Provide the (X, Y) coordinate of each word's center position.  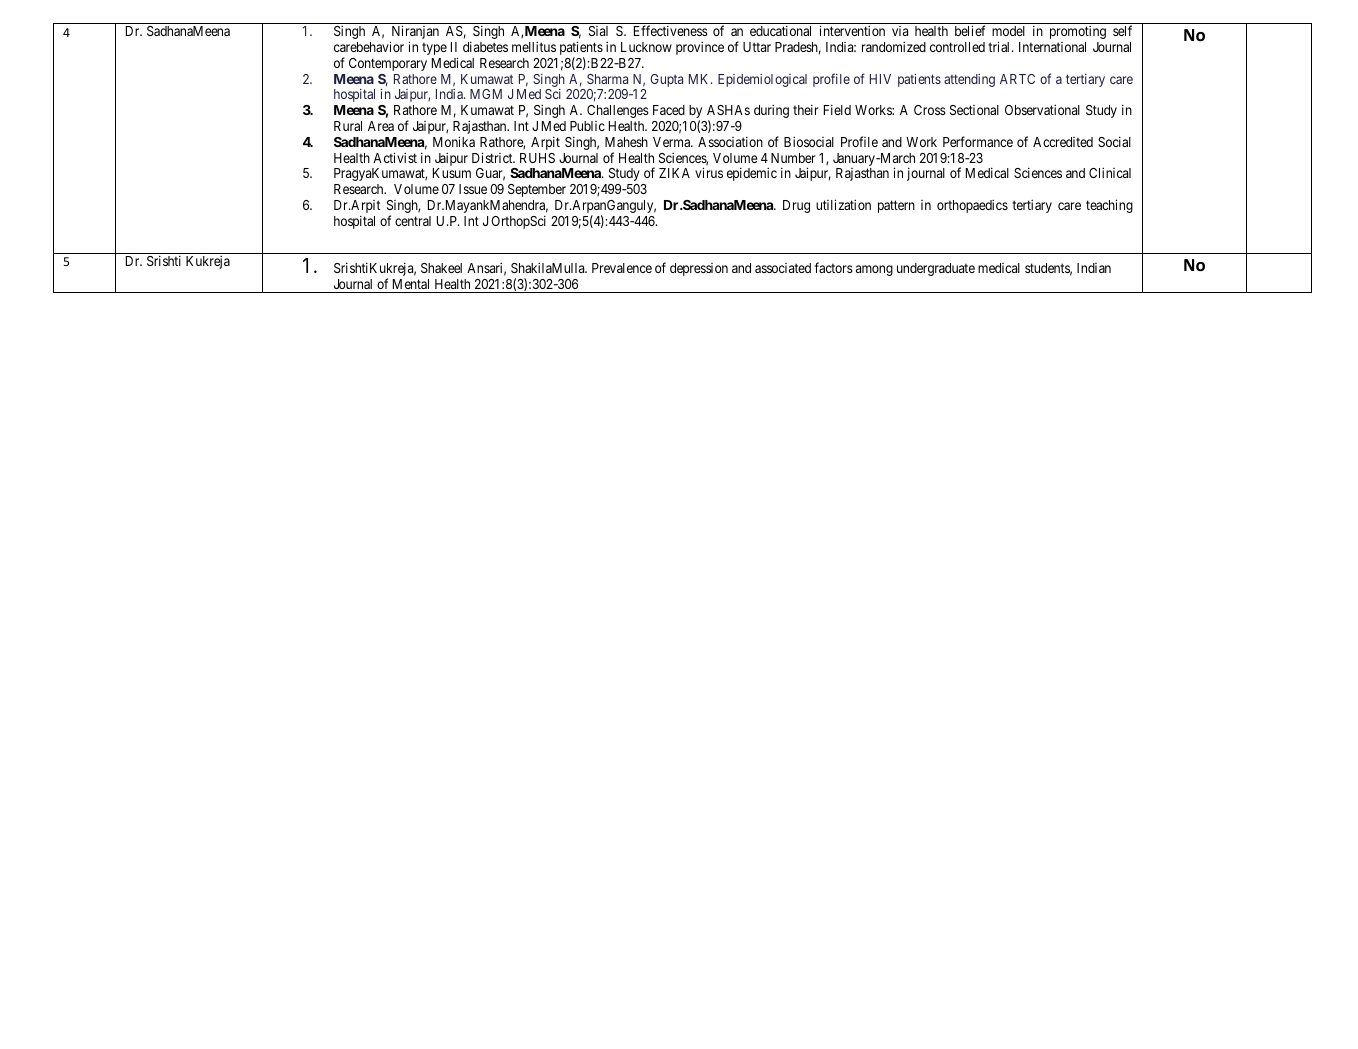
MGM (486, 94)
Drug (796, 206)
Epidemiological (762, 80)
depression (699, 269)
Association (730, 141)
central (413, 221)
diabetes (485, 46)
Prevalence (622, 268)
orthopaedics (972, 206)
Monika (454, 141)
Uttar (757, 47)
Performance (978, 141)
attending (969, 80)
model (1008, 31)
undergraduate (936, 269)
